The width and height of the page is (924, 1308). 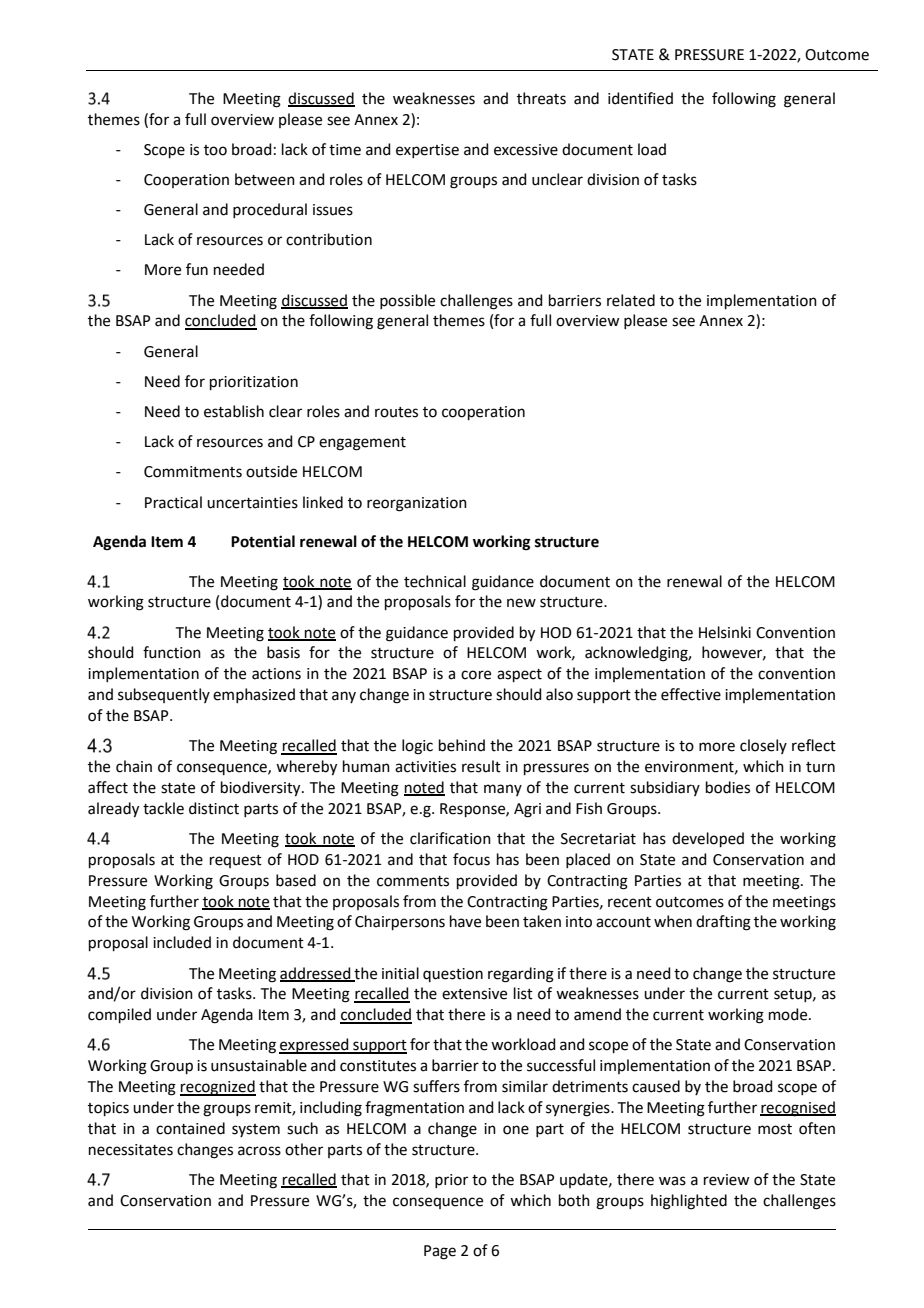 What do you see at coordinates (236, 861) in the page?
I see `request` at bounding box center [236, 861].
